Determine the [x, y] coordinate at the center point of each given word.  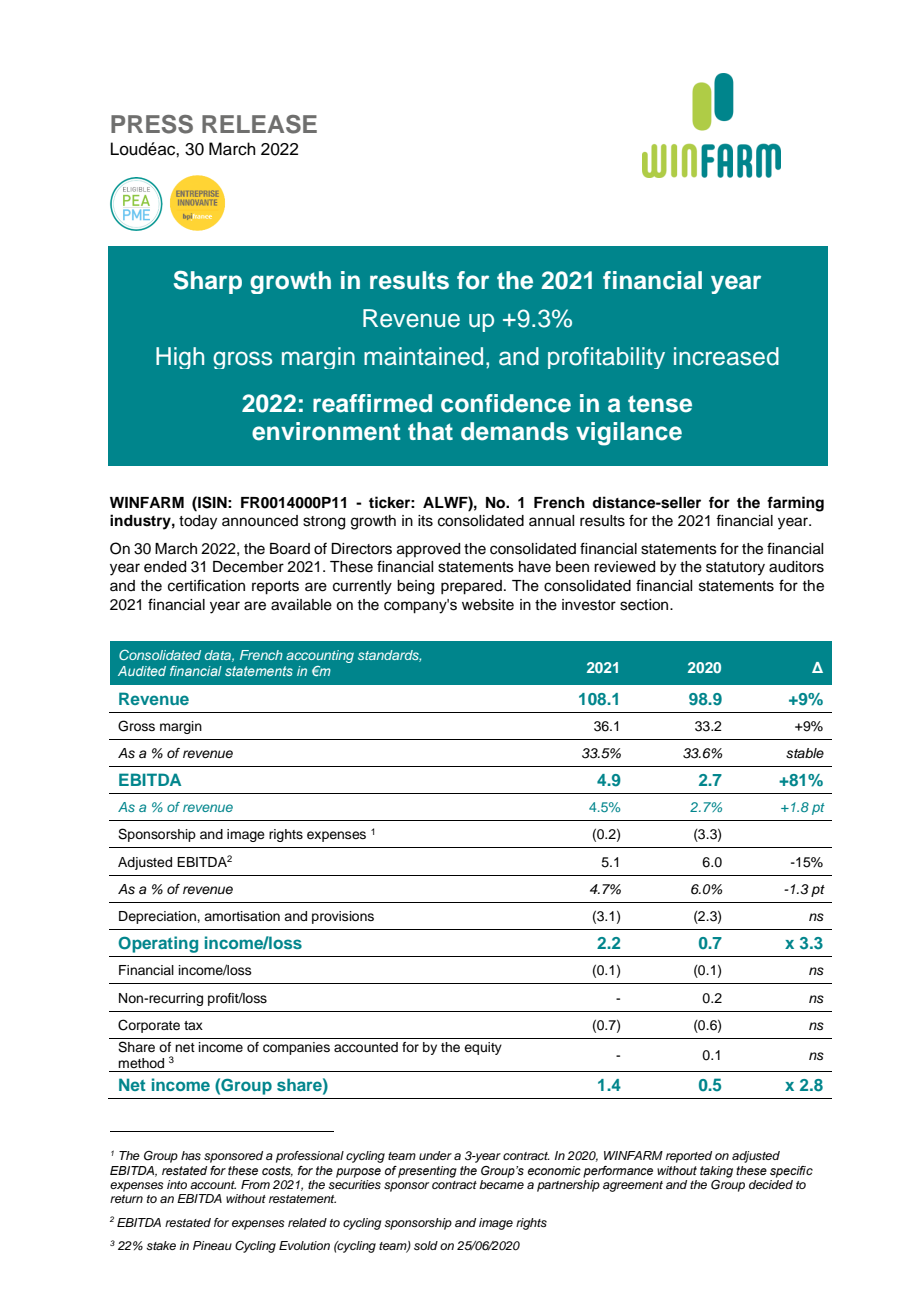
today [198, 522]
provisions [343, 917]
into [177, 1184]
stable [805, 753]
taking [716, 1172]
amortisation [242, 916]
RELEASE [259, 124]
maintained [423, 356]
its [425, 521]
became [501, 1183]
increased [726, 356]
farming [795, 504]
